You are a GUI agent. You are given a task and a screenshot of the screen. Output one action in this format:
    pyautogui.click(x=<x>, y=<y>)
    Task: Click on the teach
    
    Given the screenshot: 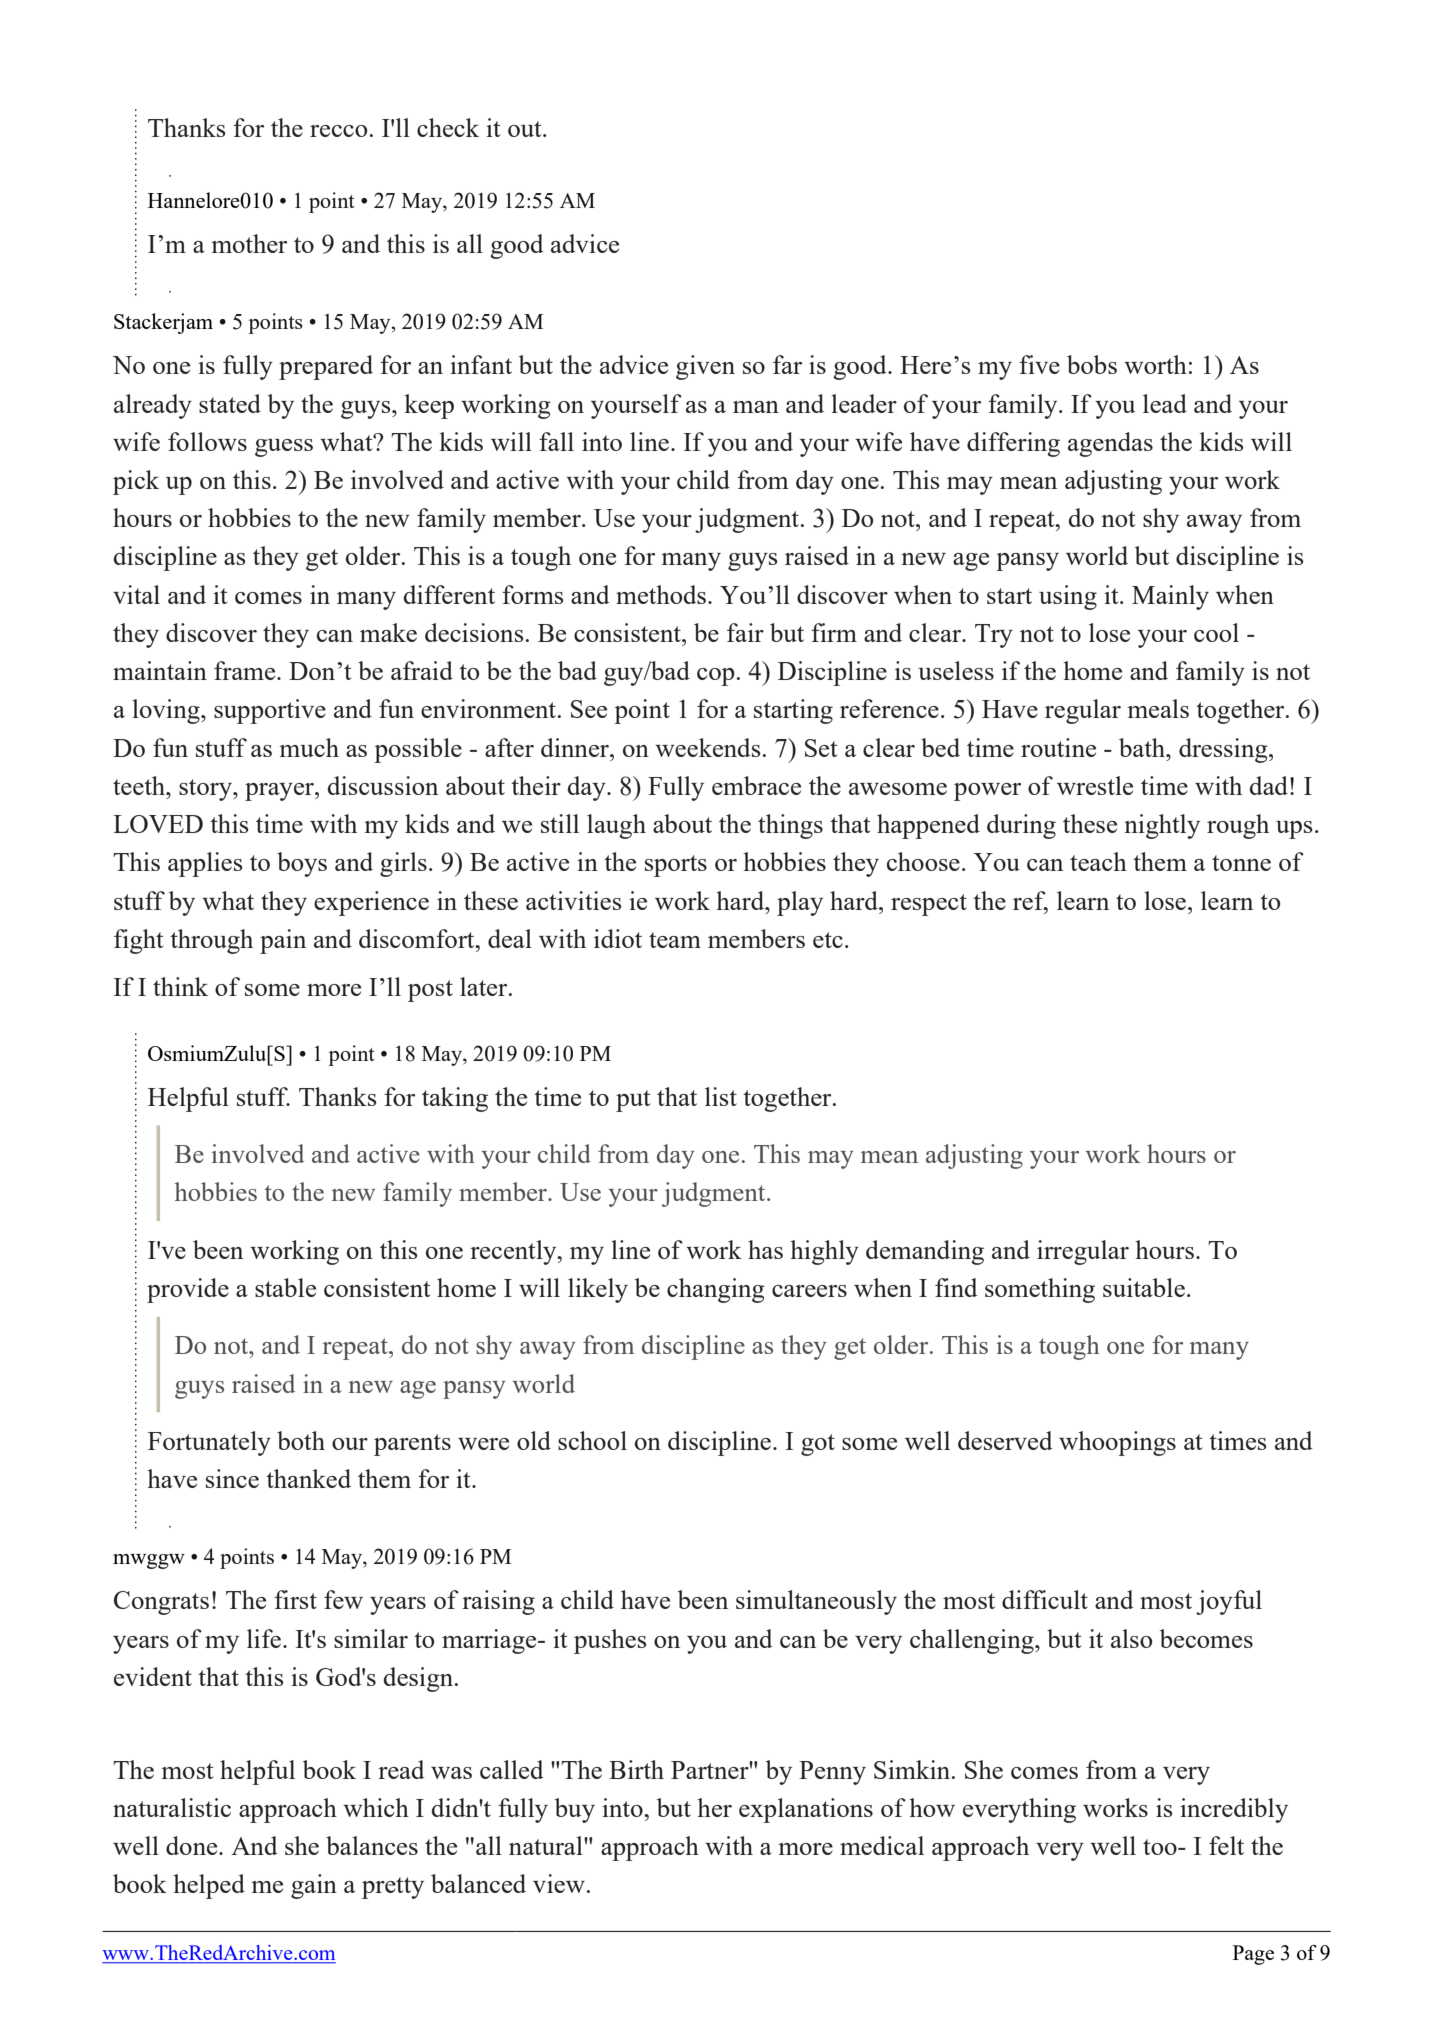 What is the action you would take?
    pyautogui.click(x=1098, y=861)
